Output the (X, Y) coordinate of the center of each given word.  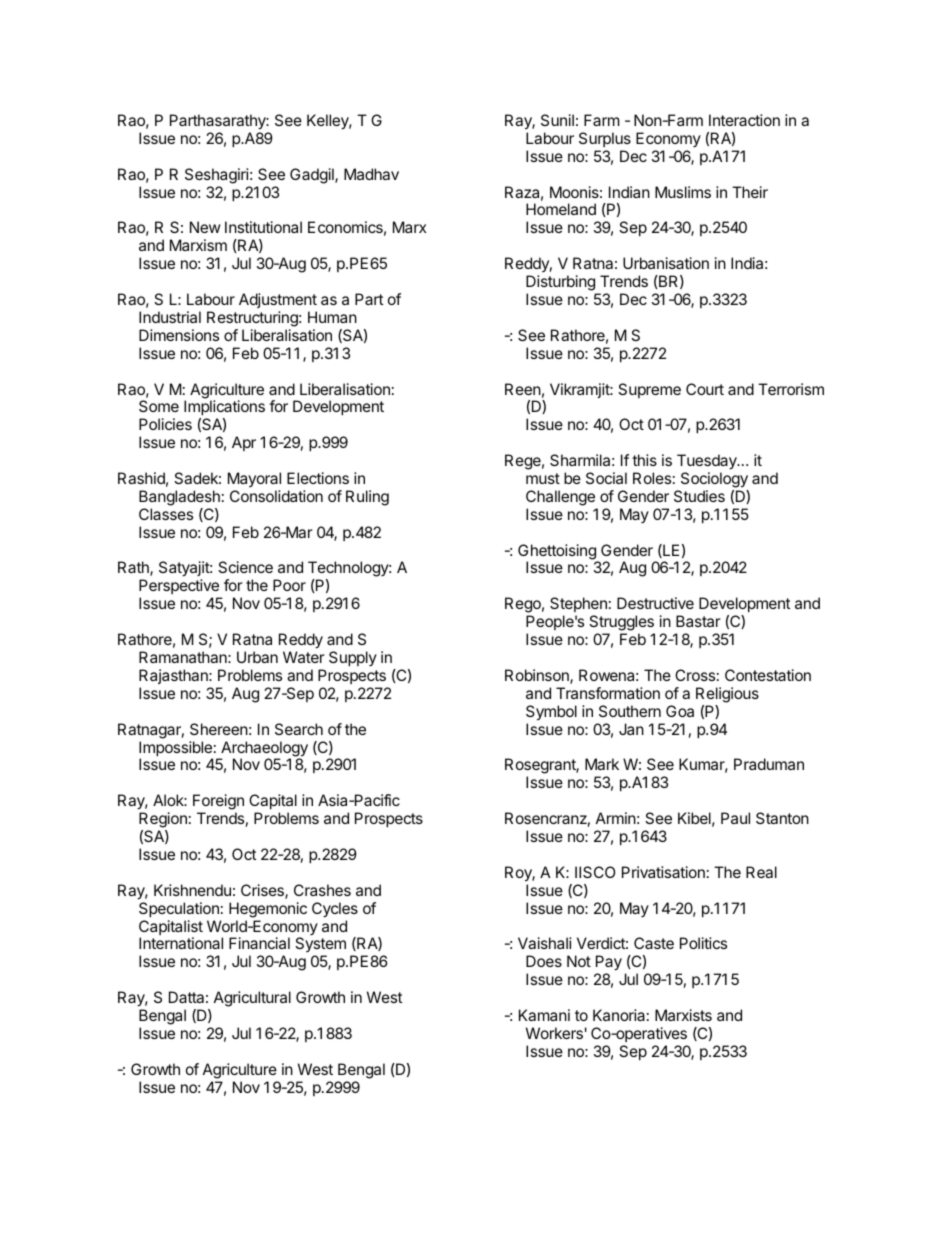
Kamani (544, 1015)
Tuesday (708, 462)
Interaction (744, 120)
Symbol (551, 713)
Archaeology (263, 750)
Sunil (557, 120)
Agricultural (252, 999)
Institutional (263, 227)
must (543, 478)
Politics (703, 943)
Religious (727, 695)
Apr (244, 443)
